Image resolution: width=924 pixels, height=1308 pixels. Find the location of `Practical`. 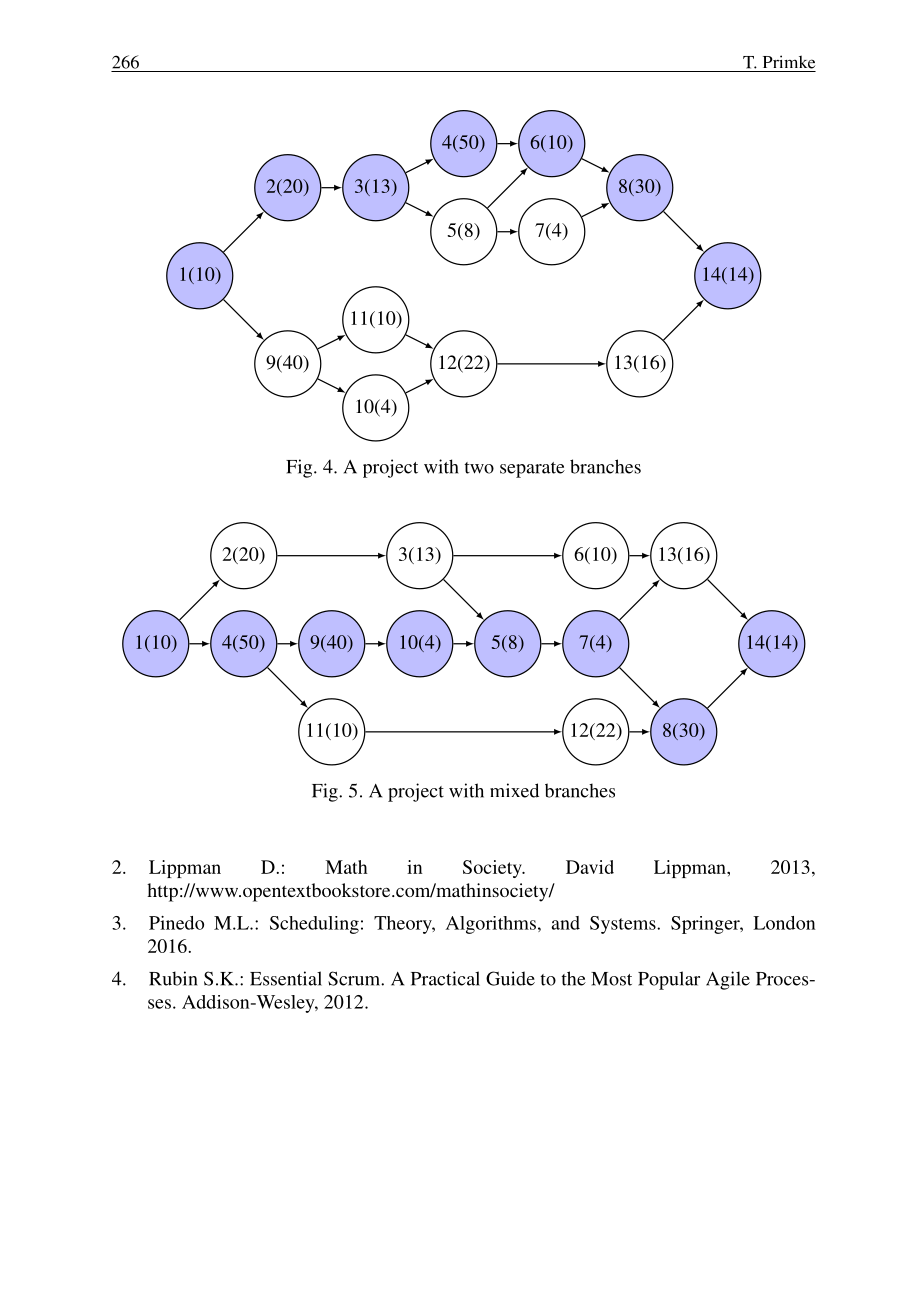

Practical is located at coordinates (445, 978).
